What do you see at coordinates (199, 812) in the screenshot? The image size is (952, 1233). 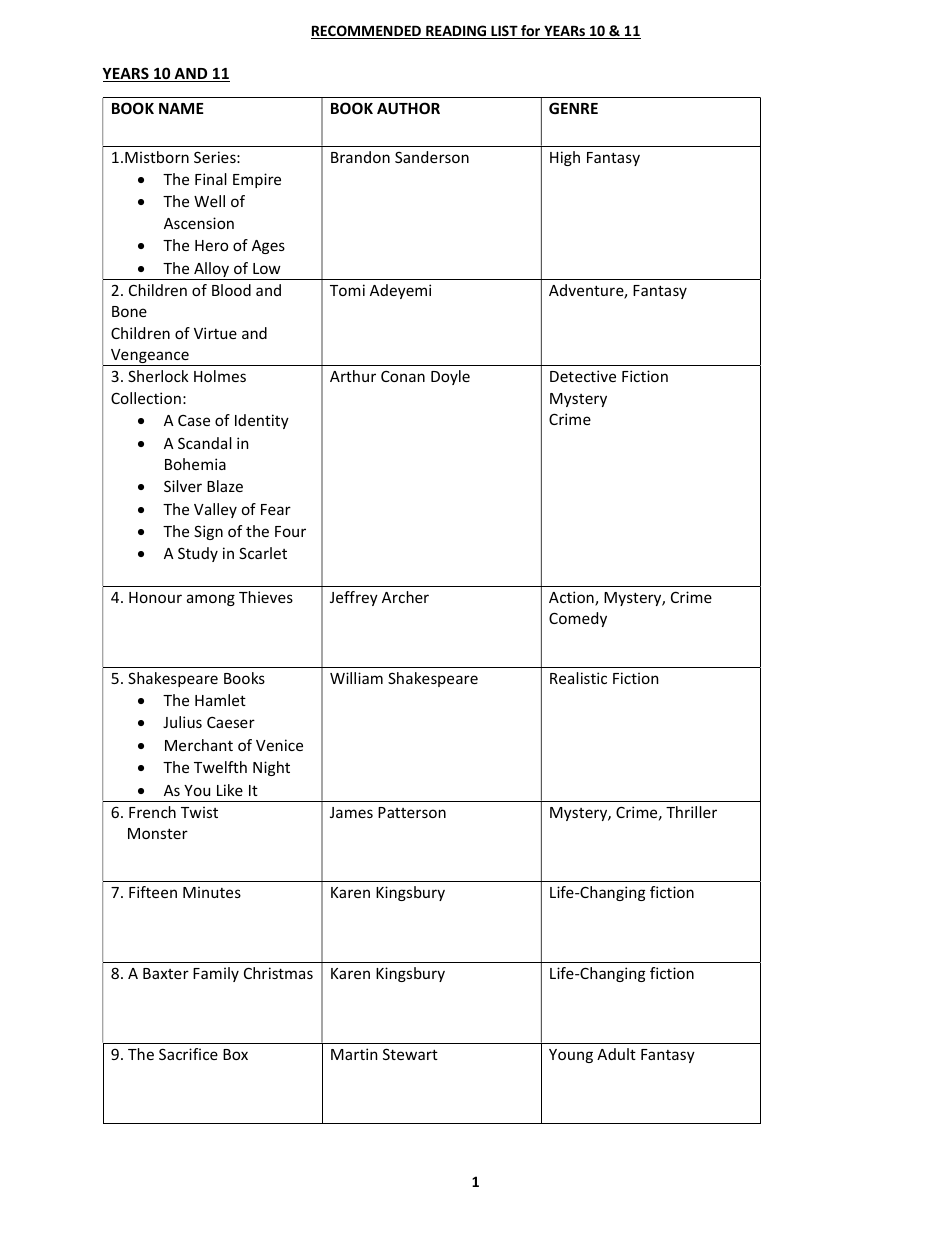 I see `Twist` at bounding box center [199, 812].
